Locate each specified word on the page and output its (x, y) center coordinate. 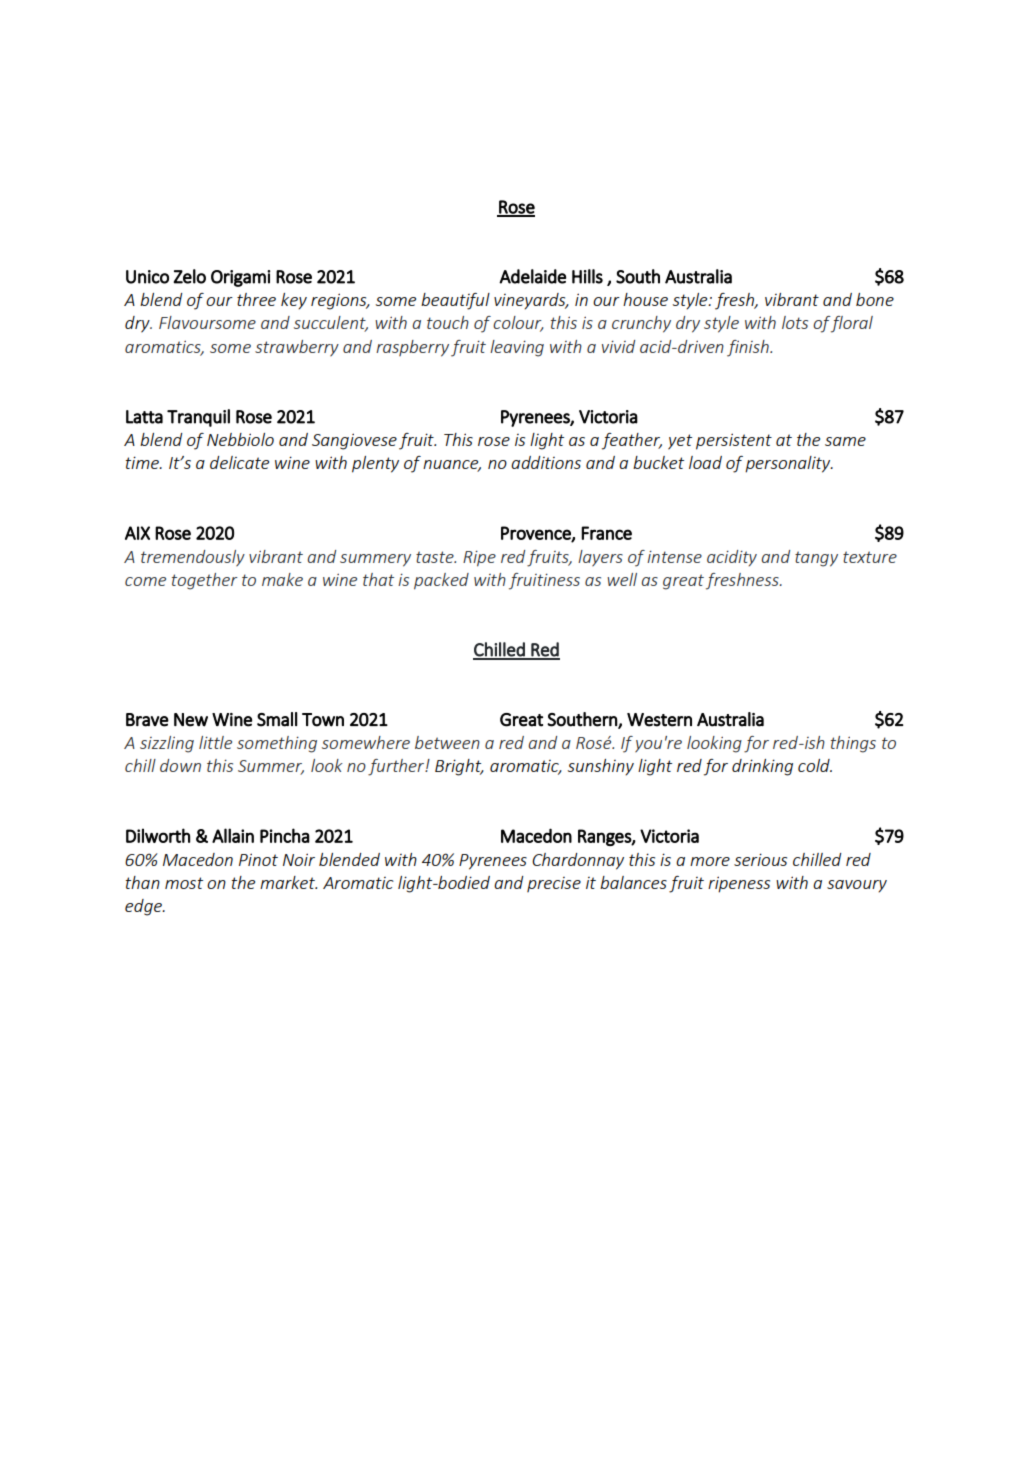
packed (441, 581)
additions (546, 462)
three (256, 299)
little (215, 742)
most (184, 883)
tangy (816, 559)
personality (789, 464)
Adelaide (532, 276)
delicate (239, 462)
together (205, 581)
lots (795, 322)
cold (815, 765)
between (447, 742)
